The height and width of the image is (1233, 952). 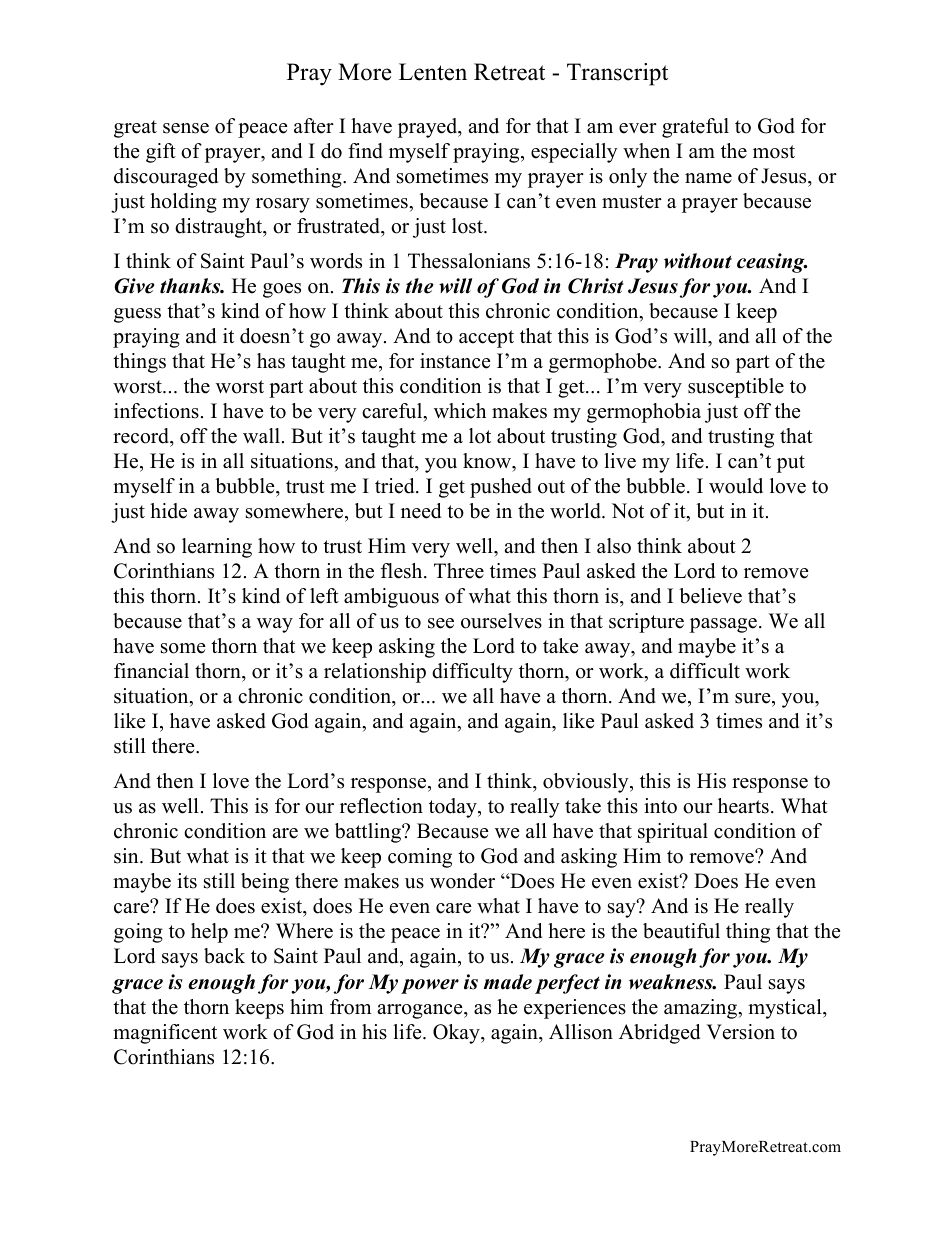 What do you see at coordinates (740, 1032) in the image?
I see `Version` at bounding box center [740, 1032].
